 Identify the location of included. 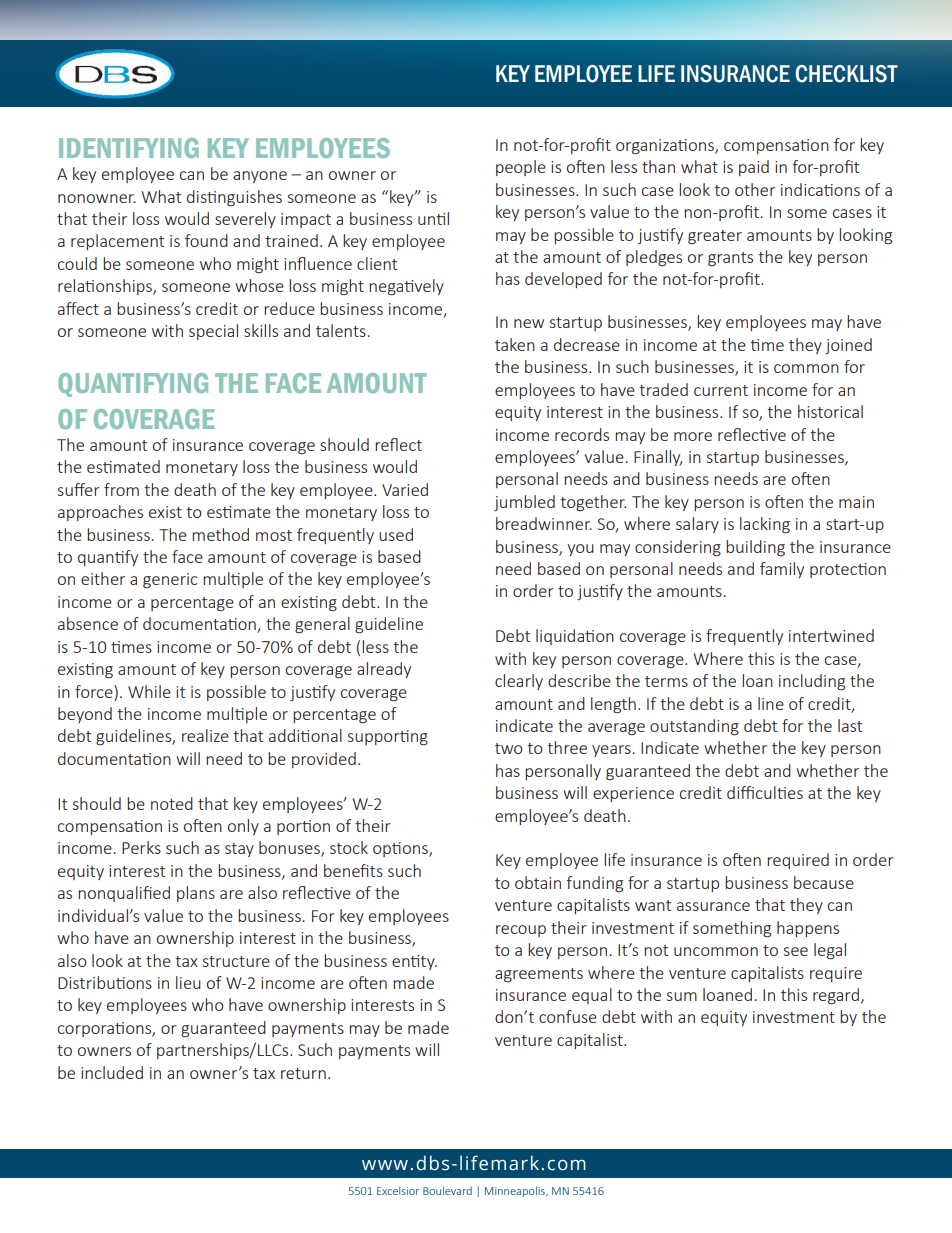
(112, 1072).
